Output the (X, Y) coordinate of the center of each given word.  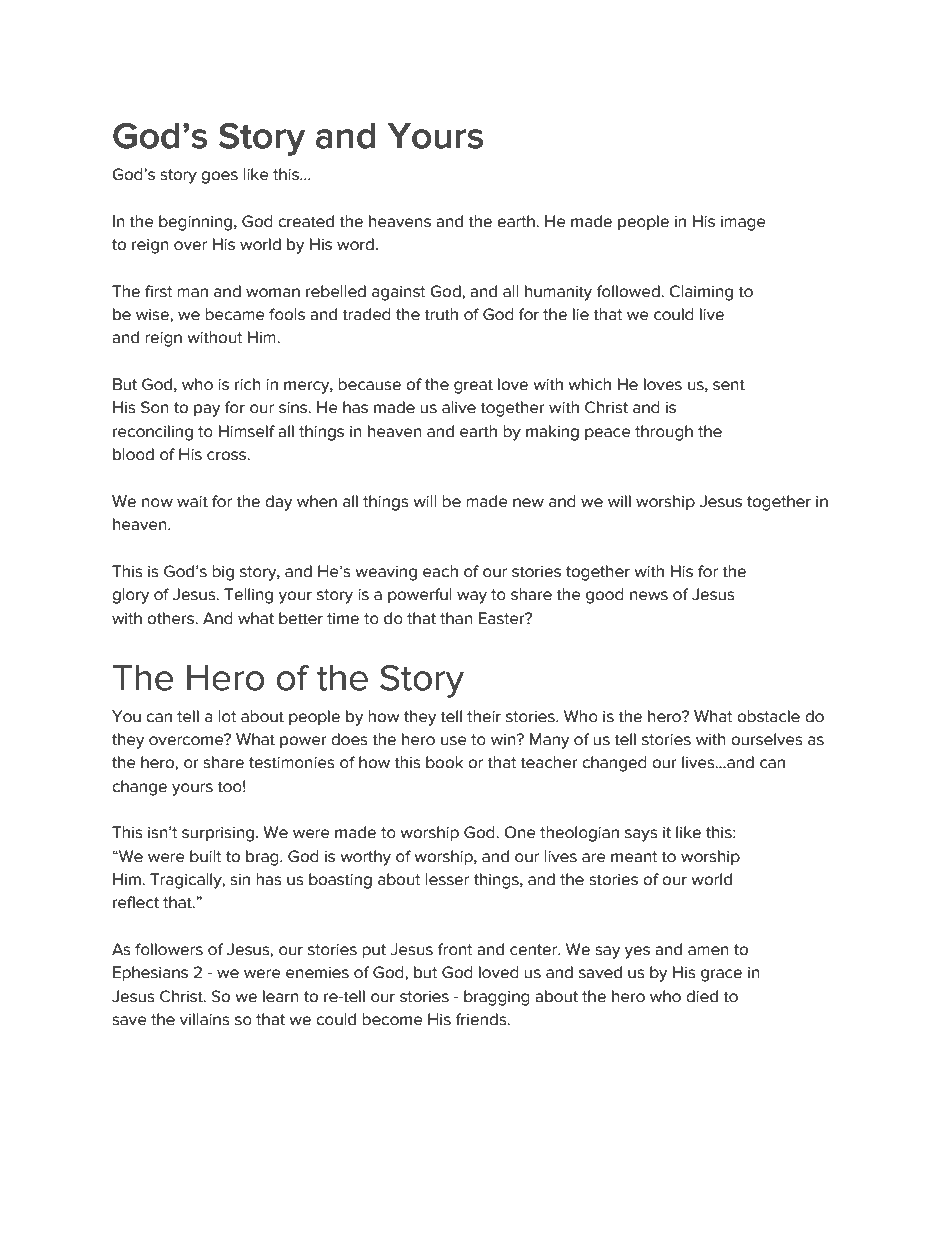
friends (482, 1019)
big (223, 573)
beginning (197, 223)
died (702, 996)
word (355, 244)
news (649, 596)
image (743, 223)
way (472, 597)
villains (205, 1019)
